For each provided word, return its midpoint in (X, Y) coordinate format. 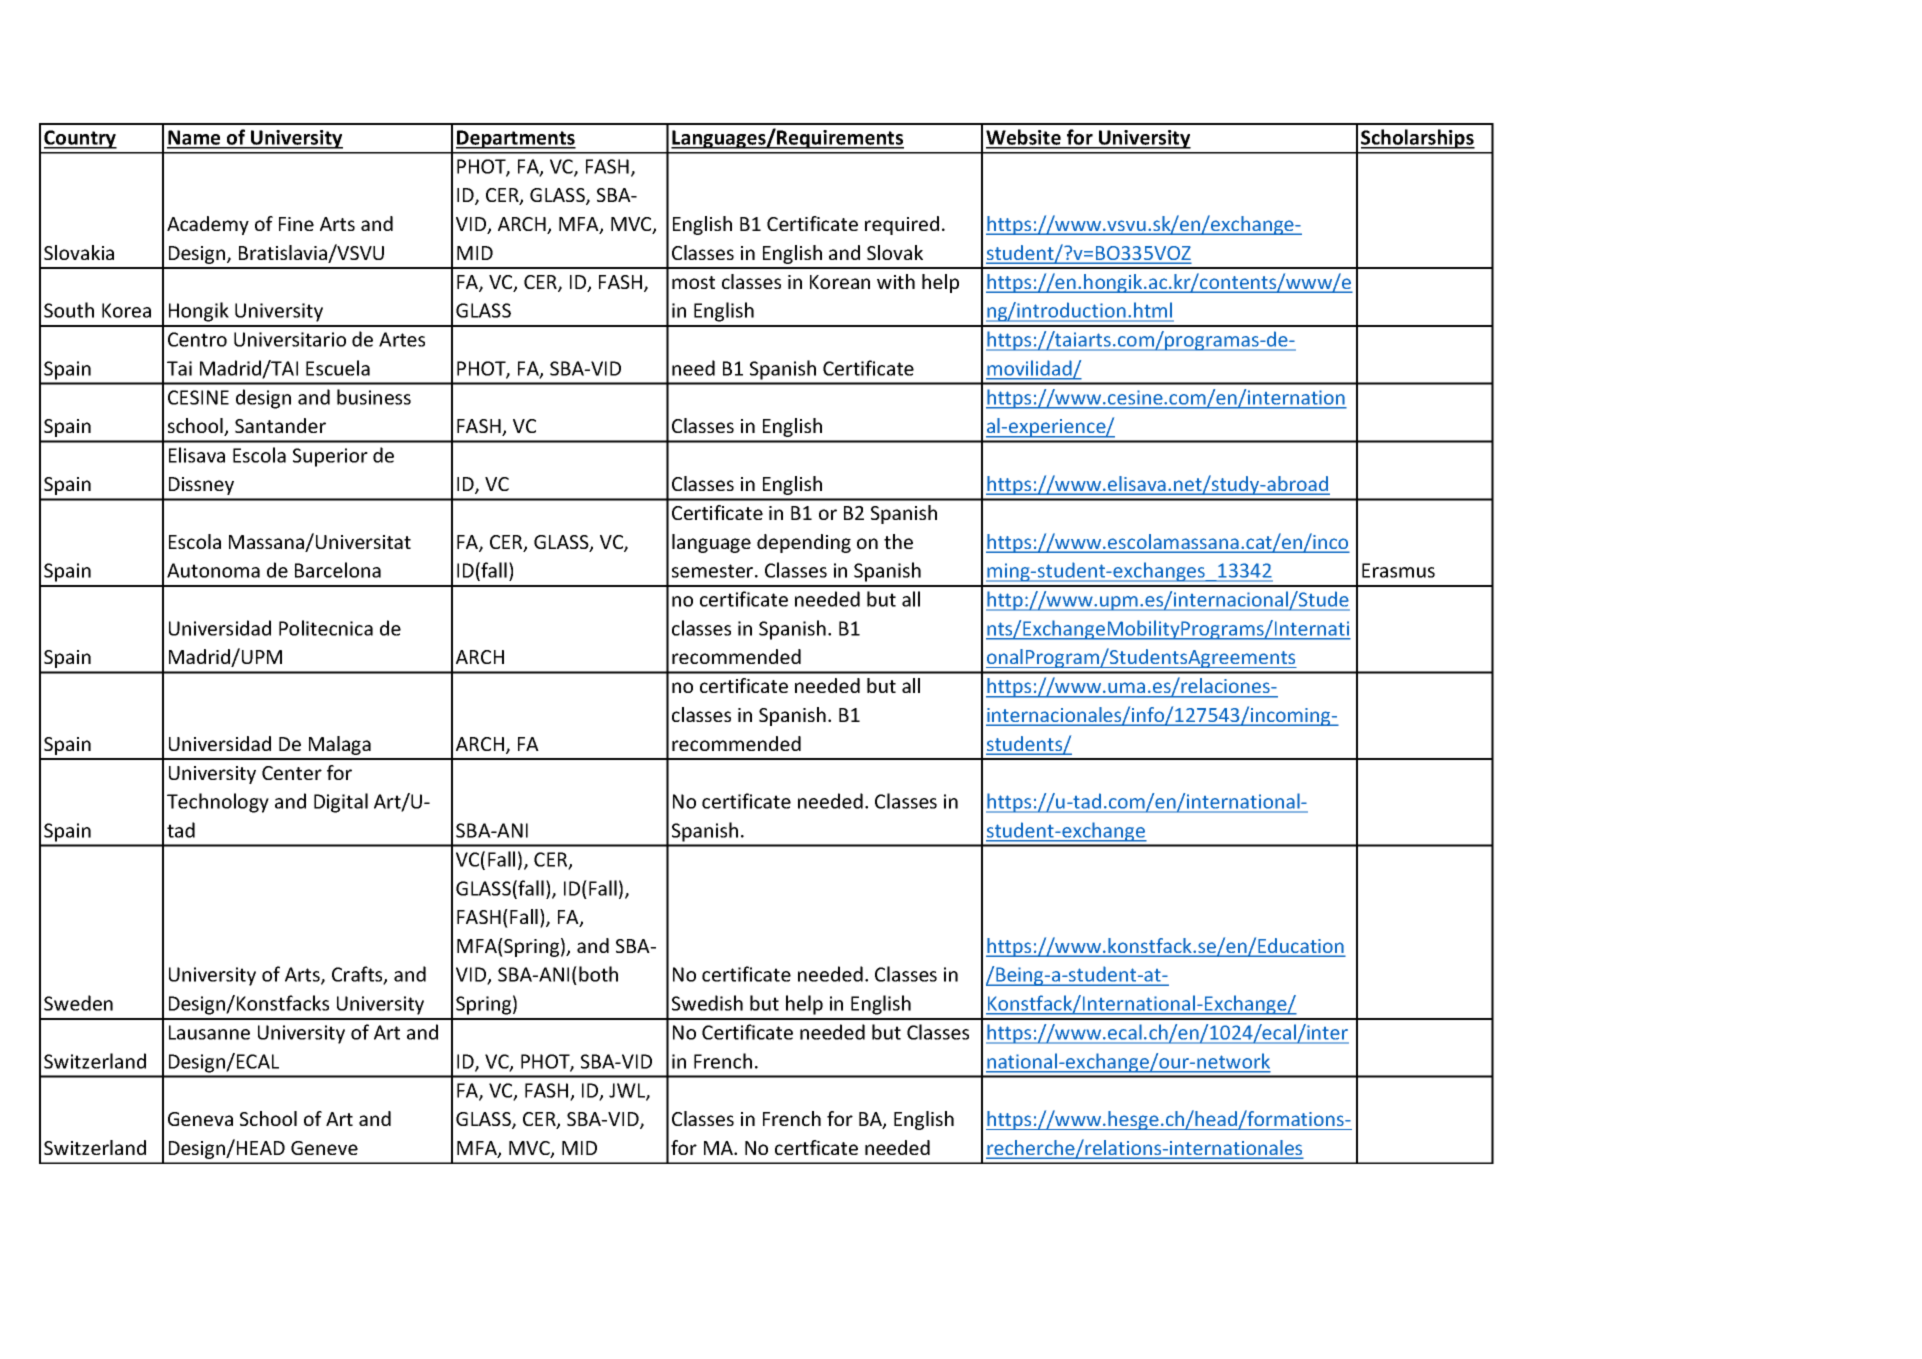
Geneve (324, 1148)
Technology (218, 803)
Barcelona (338, 570)
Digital (341, 803)
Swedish (707, 1003)
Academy (208, 225)
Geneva (200, 1119)
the (898, 541)
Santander (280, 425)
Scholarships (1418, 139)
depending (804, 543)
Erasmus (1398, 570)
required (902, 225)
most (693, 282)
